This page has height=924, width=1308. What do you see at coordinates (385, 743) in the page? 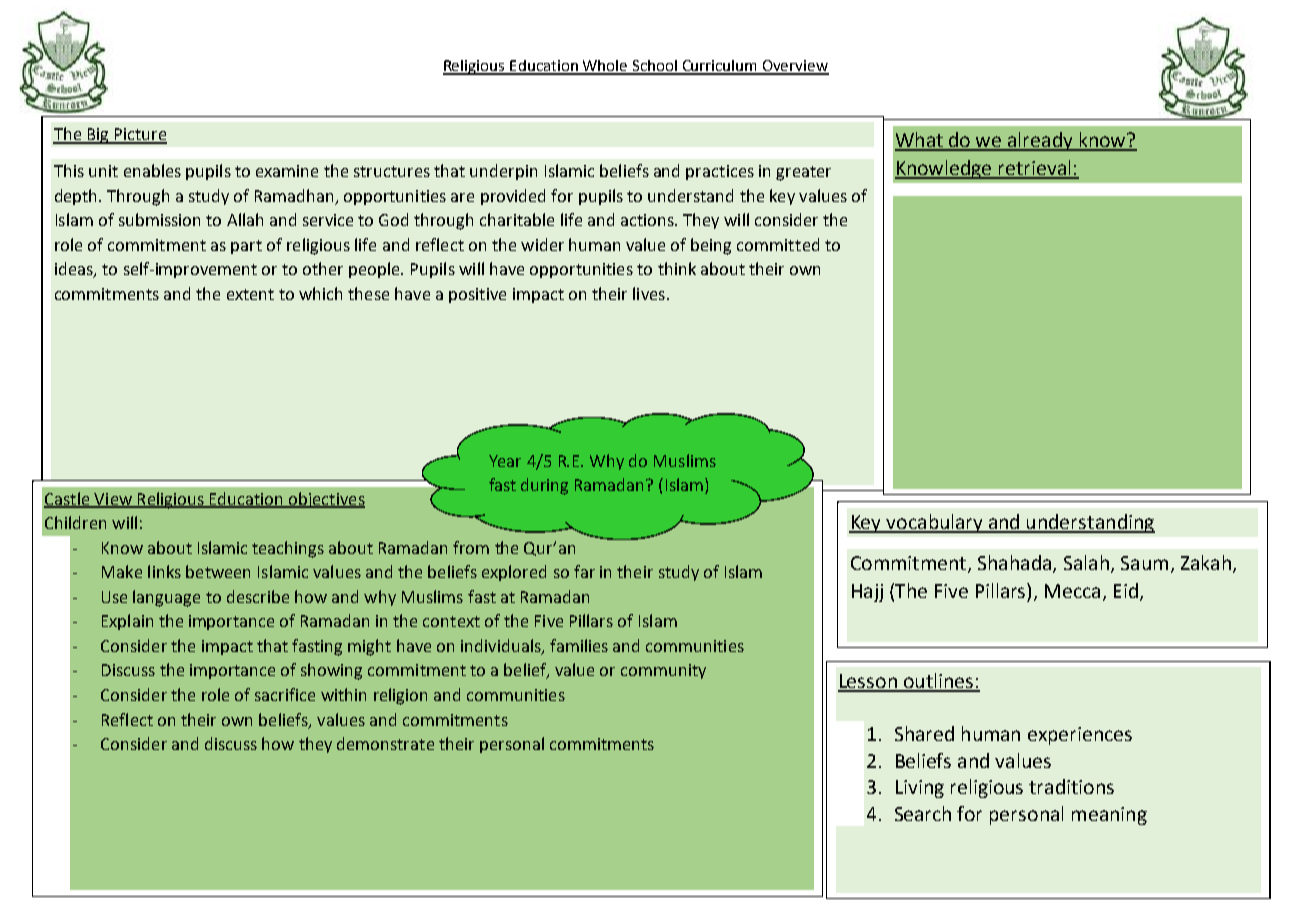
I see `demonstrate` at bounding box center [385, 743].
